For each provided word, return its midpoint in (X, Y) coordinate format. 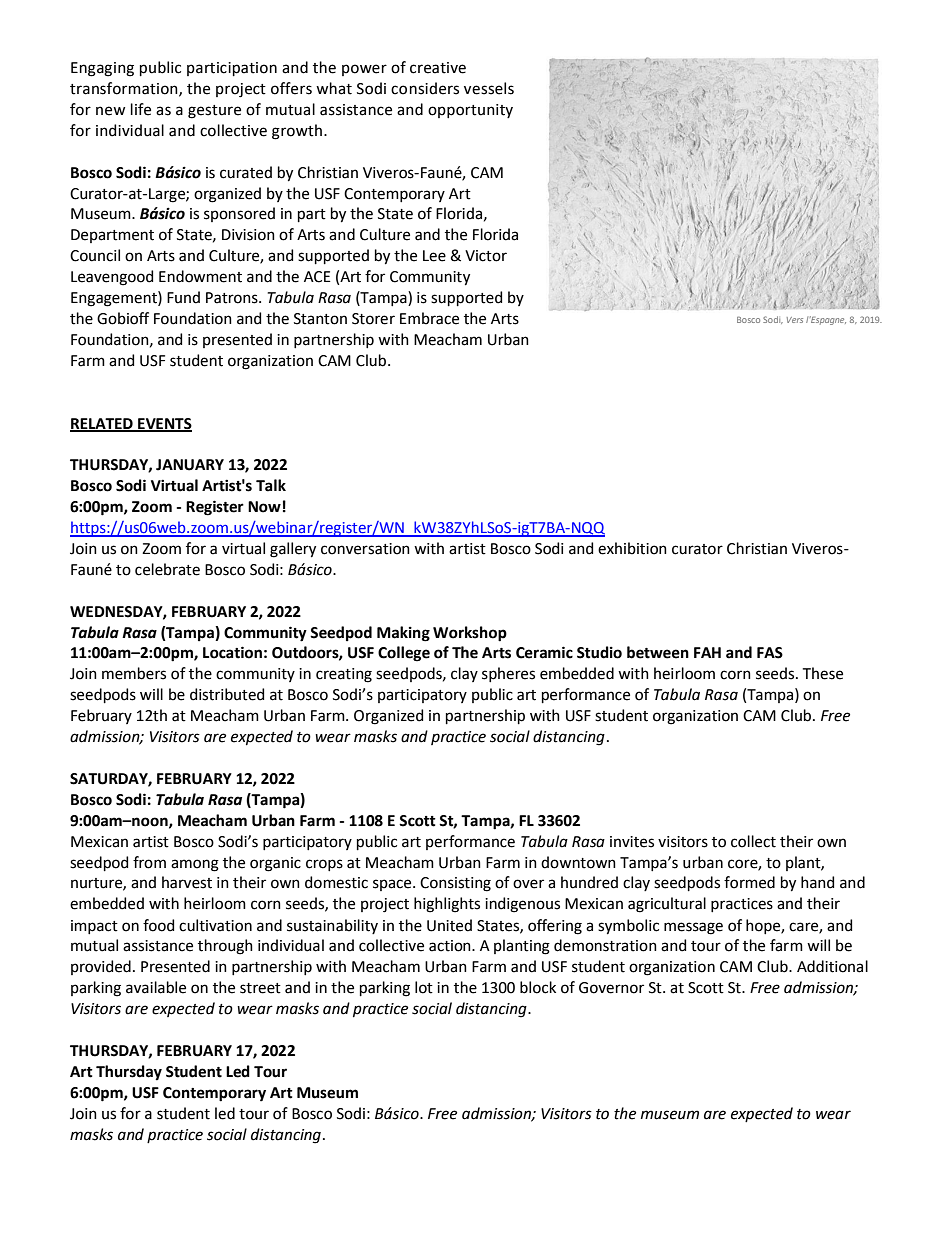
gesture (214, 112)
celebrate (167, 569)
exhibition (632, 548)
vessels (489, 88)
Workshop (470, 634)
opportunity (470, 111)
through (225, 947)
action (451, 946)
